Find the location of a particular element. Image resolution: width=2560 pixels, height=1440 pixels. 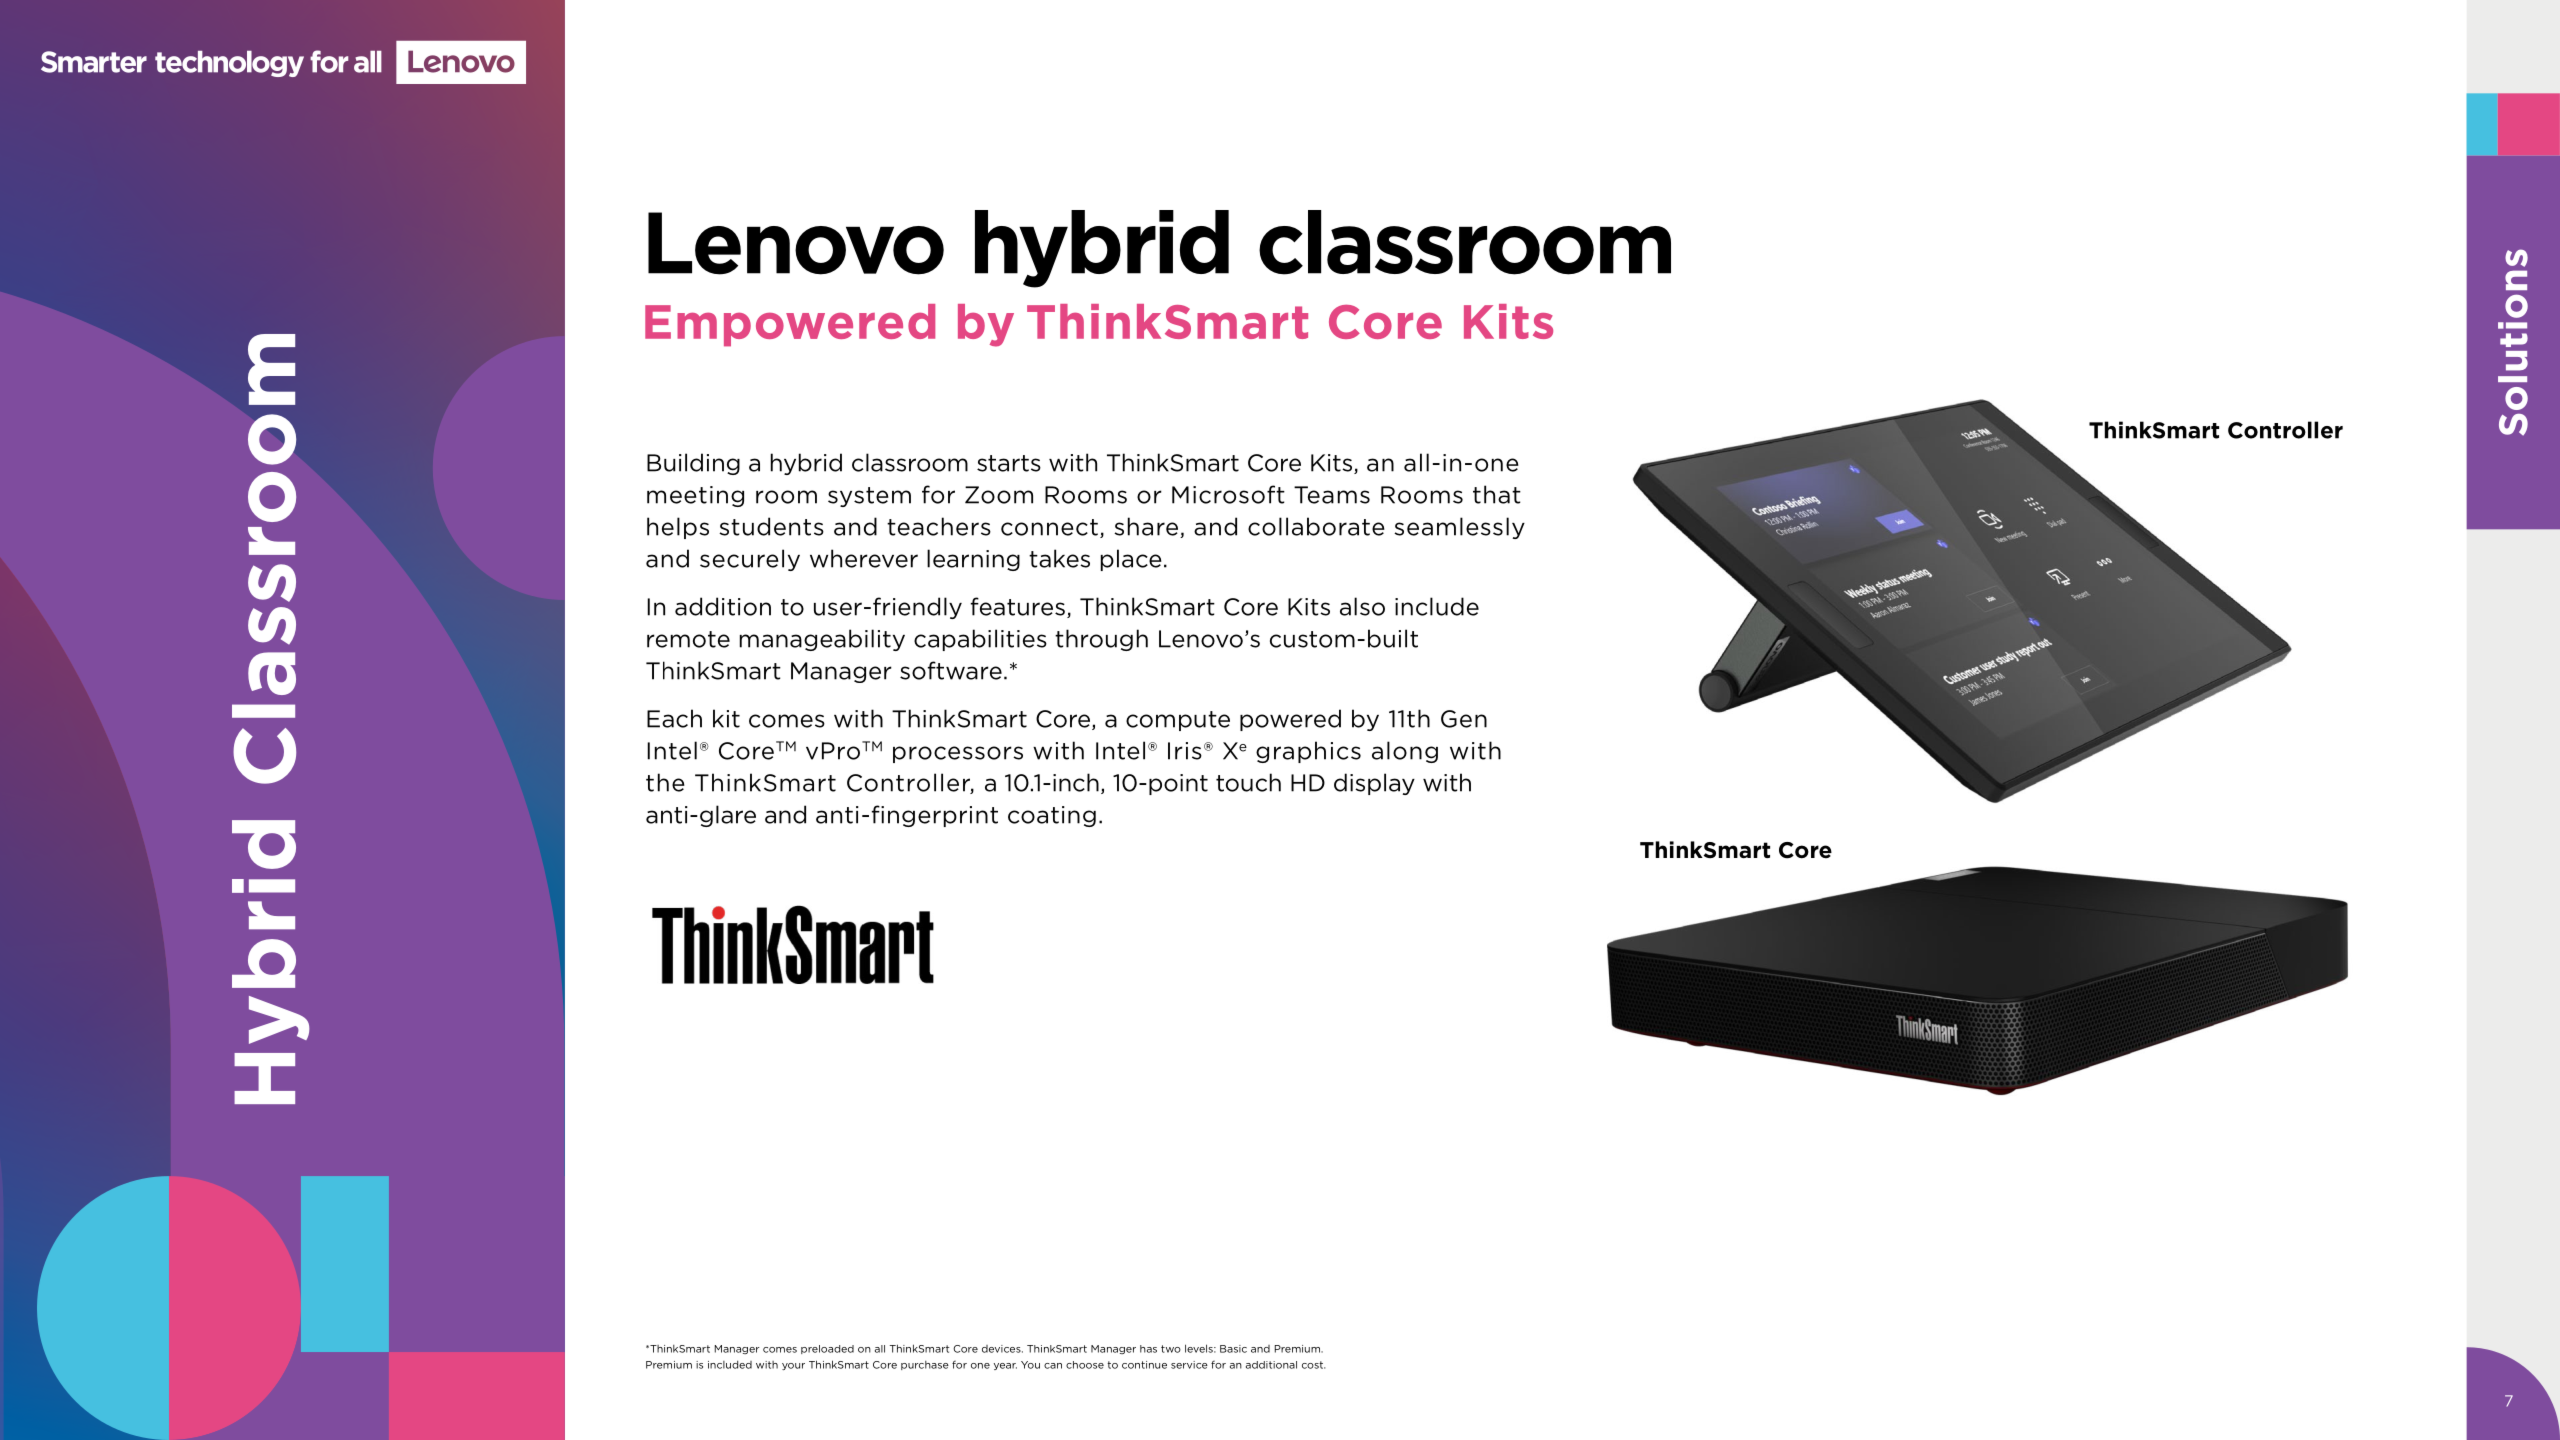

along is located at coordinates (1405, 752).
